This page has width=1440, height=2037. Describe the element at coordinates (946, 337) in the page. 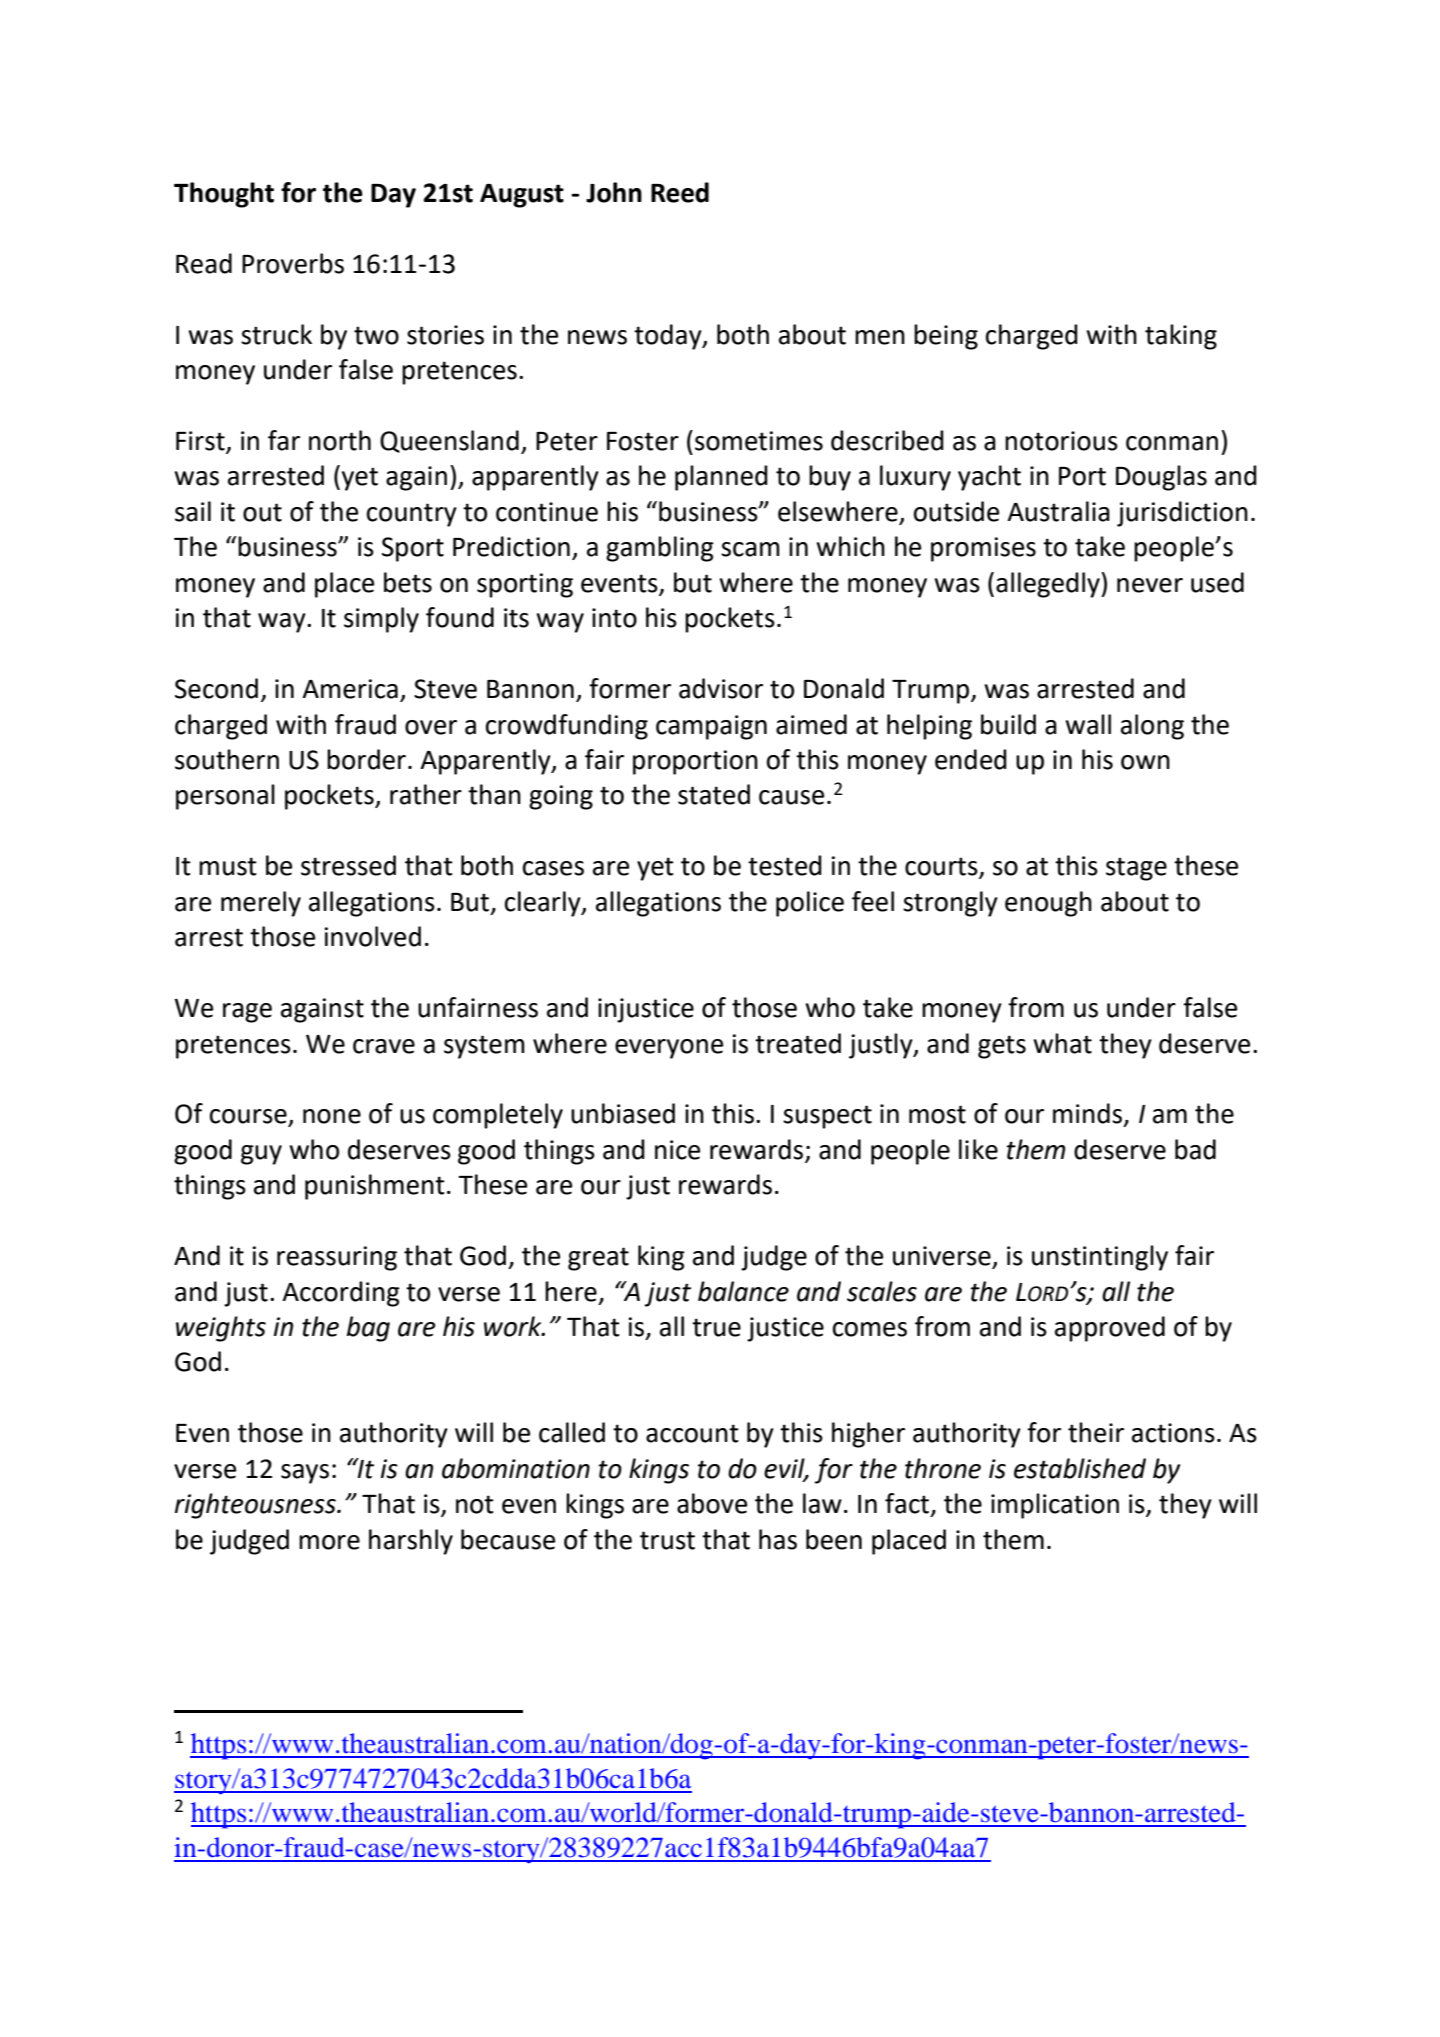

I see `being` at that location.
